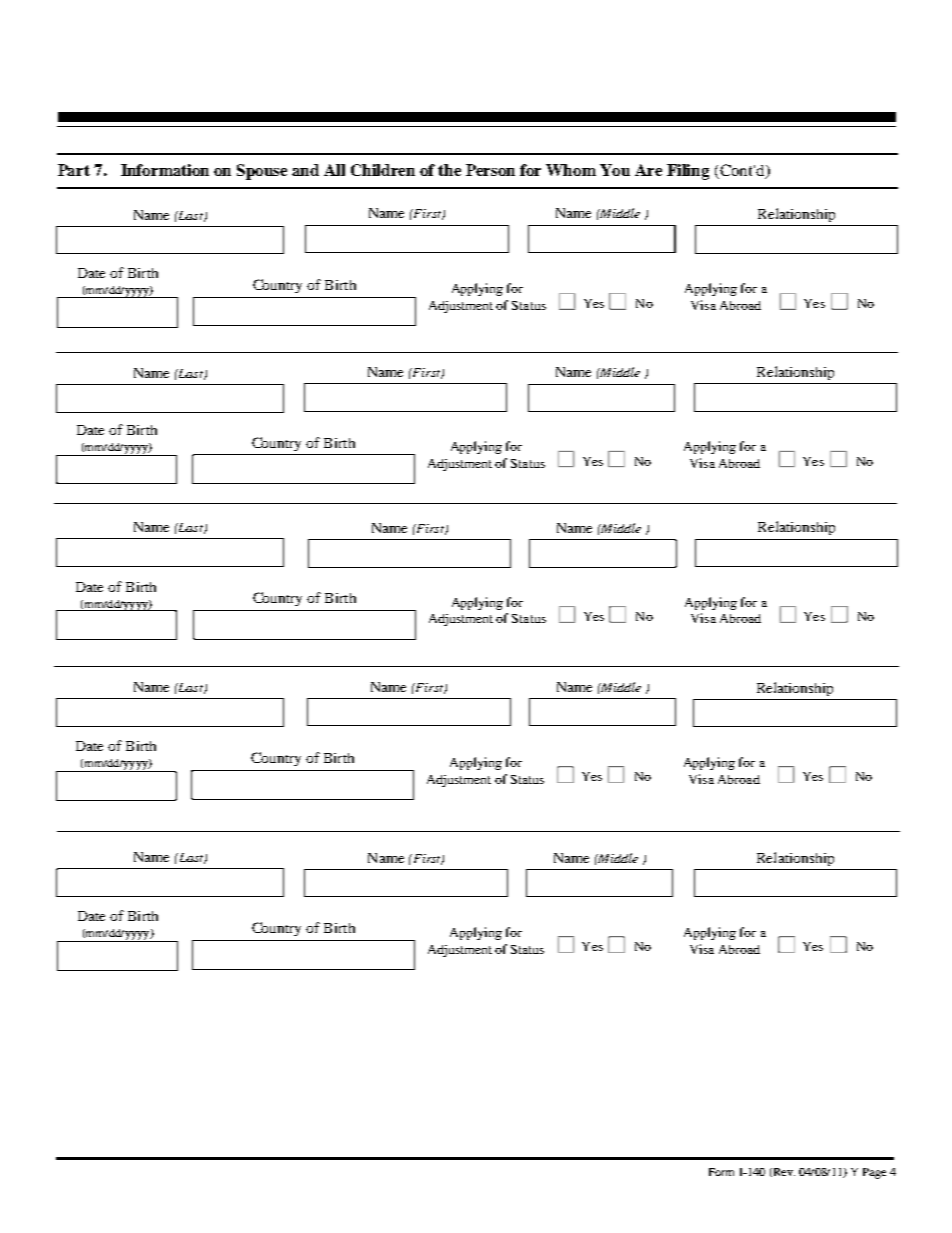 This screenshot has height=1233, width=952. Describe the element at coordinates (305, 170) in the screenshot. I see `and` at that location.
